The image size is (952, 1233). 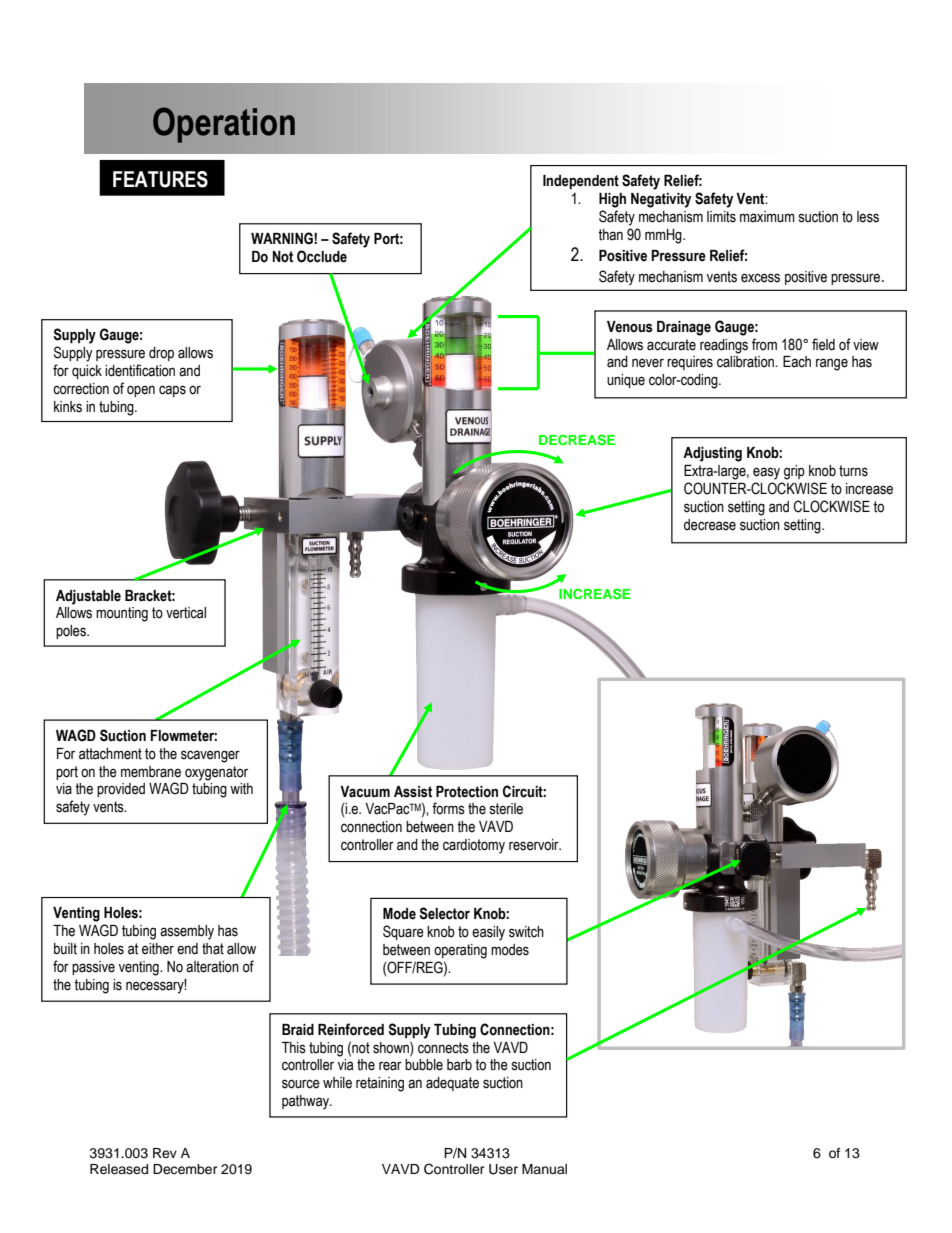 What do you see at coordinates (186, 613) in the screenshot?
I see `vertical` at bounding box center [186, 613].
